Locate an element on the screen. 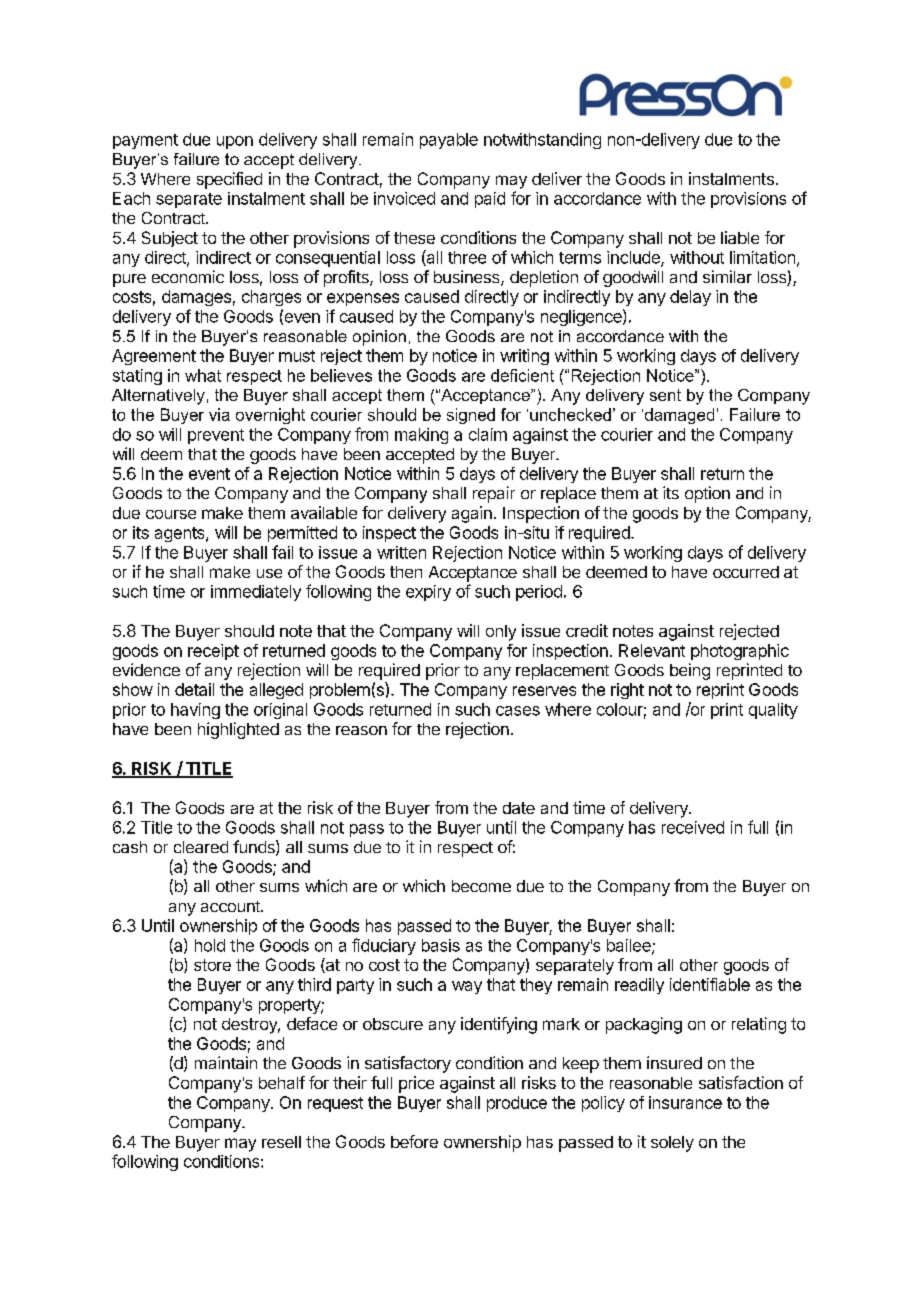 The image size is (924, 1308). being is located at coordinates (690, 671).
